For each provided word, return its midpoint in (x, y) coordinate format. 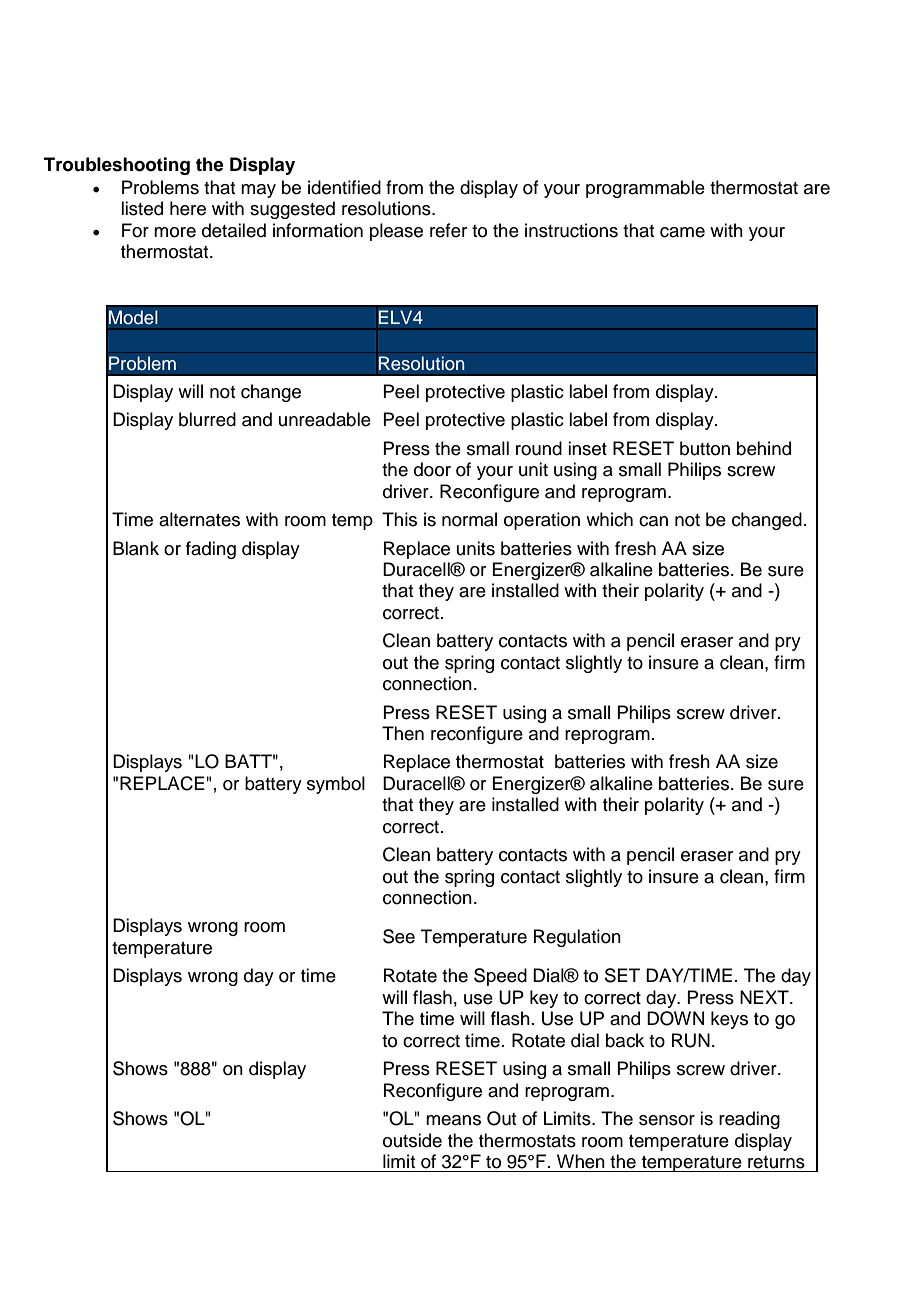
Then (403, 733)
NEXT (765, 997)
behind (764, 448)
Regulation (577, 938)
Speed (500, 977)
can (653, 521)
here (188, 208)
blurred (207, 419)
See (399, 936)
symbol (336, 785)
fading (211, 550)
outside (412, 1140)
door (432, 469)
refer (448, 230)
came (682, 232)
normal (469, 519)
